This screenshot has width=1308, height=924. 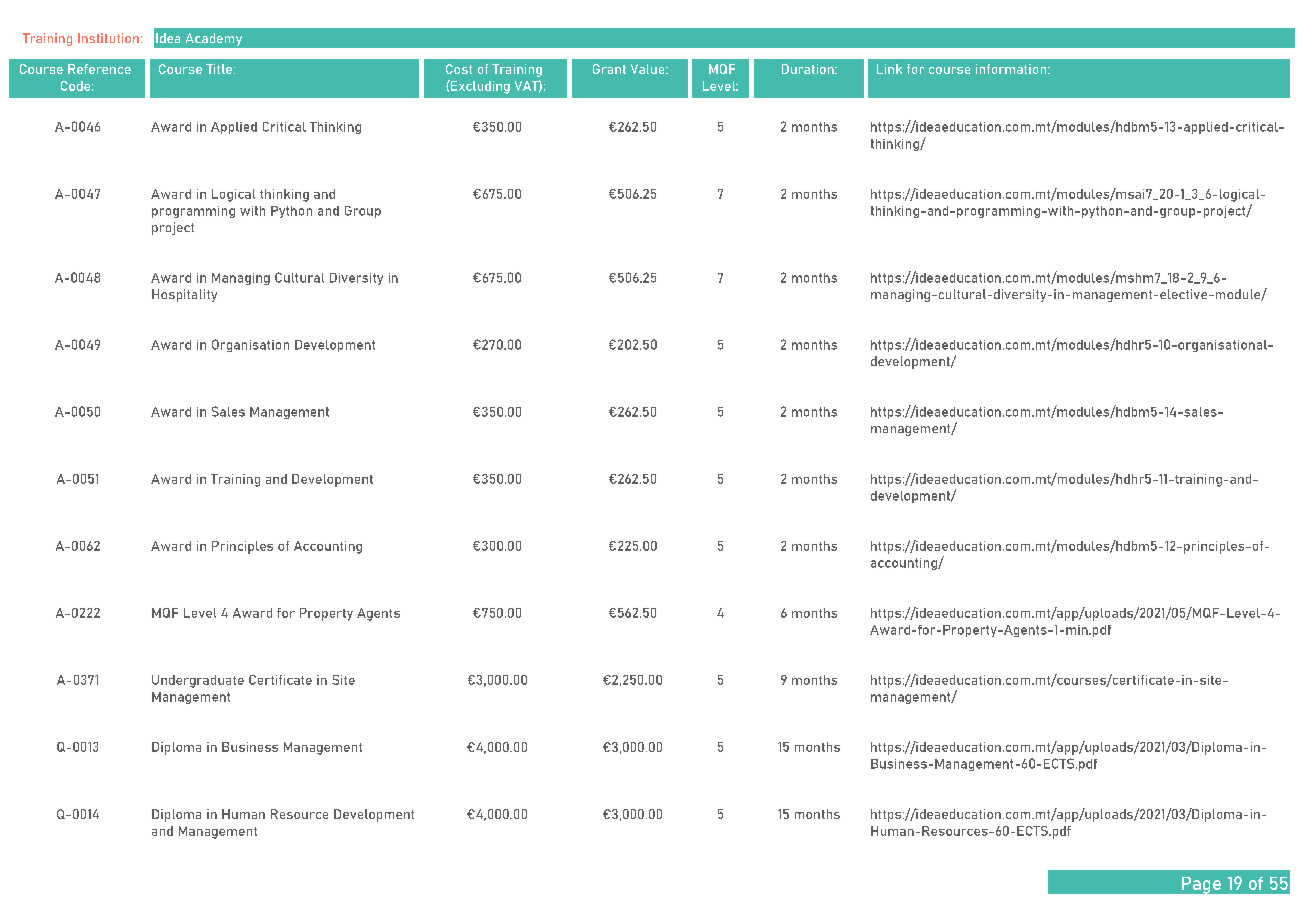 What do you see at coordinates (649, 69) in the screenshot?
I see `Value` at bounding box center [649, 69].
